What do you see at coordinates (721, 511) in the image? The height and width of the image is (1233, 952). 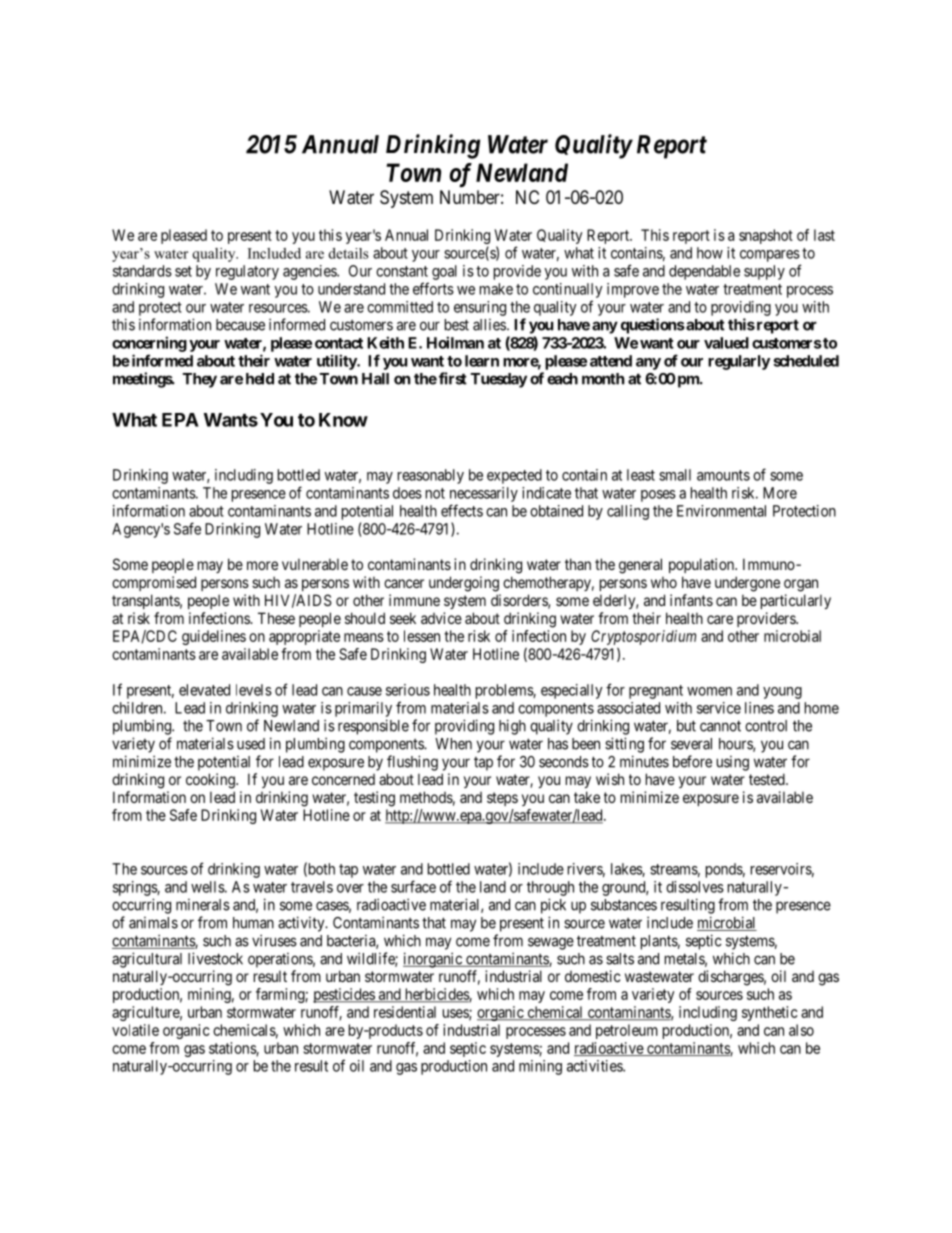 I see `Environmental` at bounding box center [721, 511].
